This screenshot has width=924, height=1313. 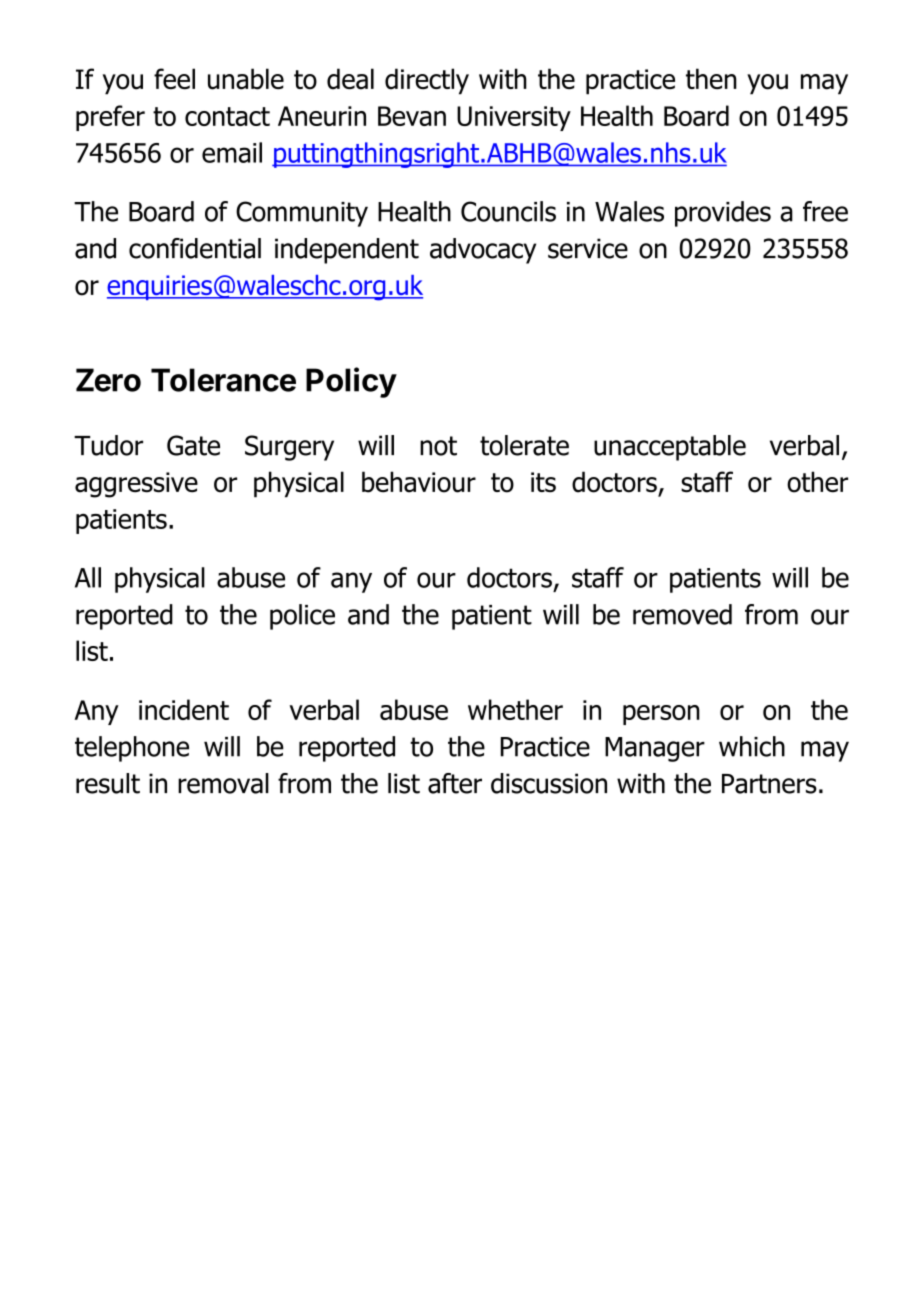 What do you see at coordinates (455, 783) in the screenshot?
I see `after` at bounding box center [455, 783].
